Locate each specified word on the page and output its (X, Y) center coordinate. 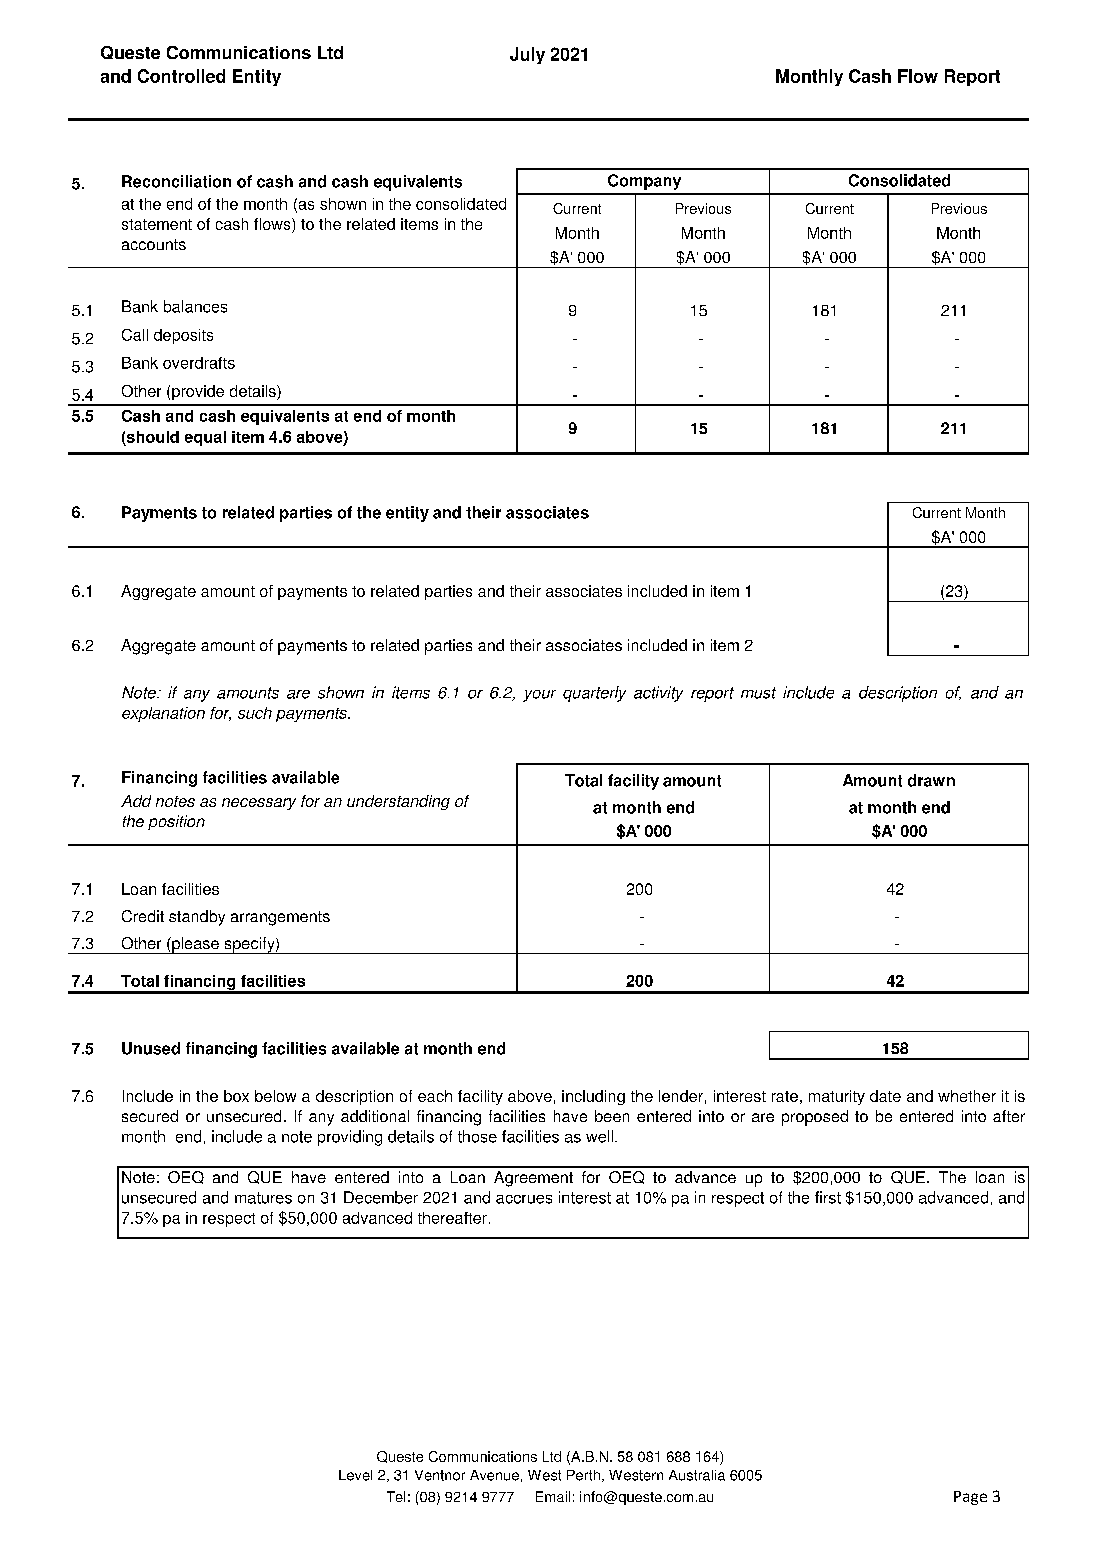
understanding (398, 802)
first (828, 1197)
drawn (931, 780)
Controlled (181, 76)
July (527, 55)
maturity (837, 1097)
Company (644, 182)
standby (197, 918)
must (758, 693)
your (539, 696)
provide (198, 392)
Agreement (533, 1179)
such (255, 713)
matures (263, 1198)
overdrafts (199, 363)
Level (355, 1475)
